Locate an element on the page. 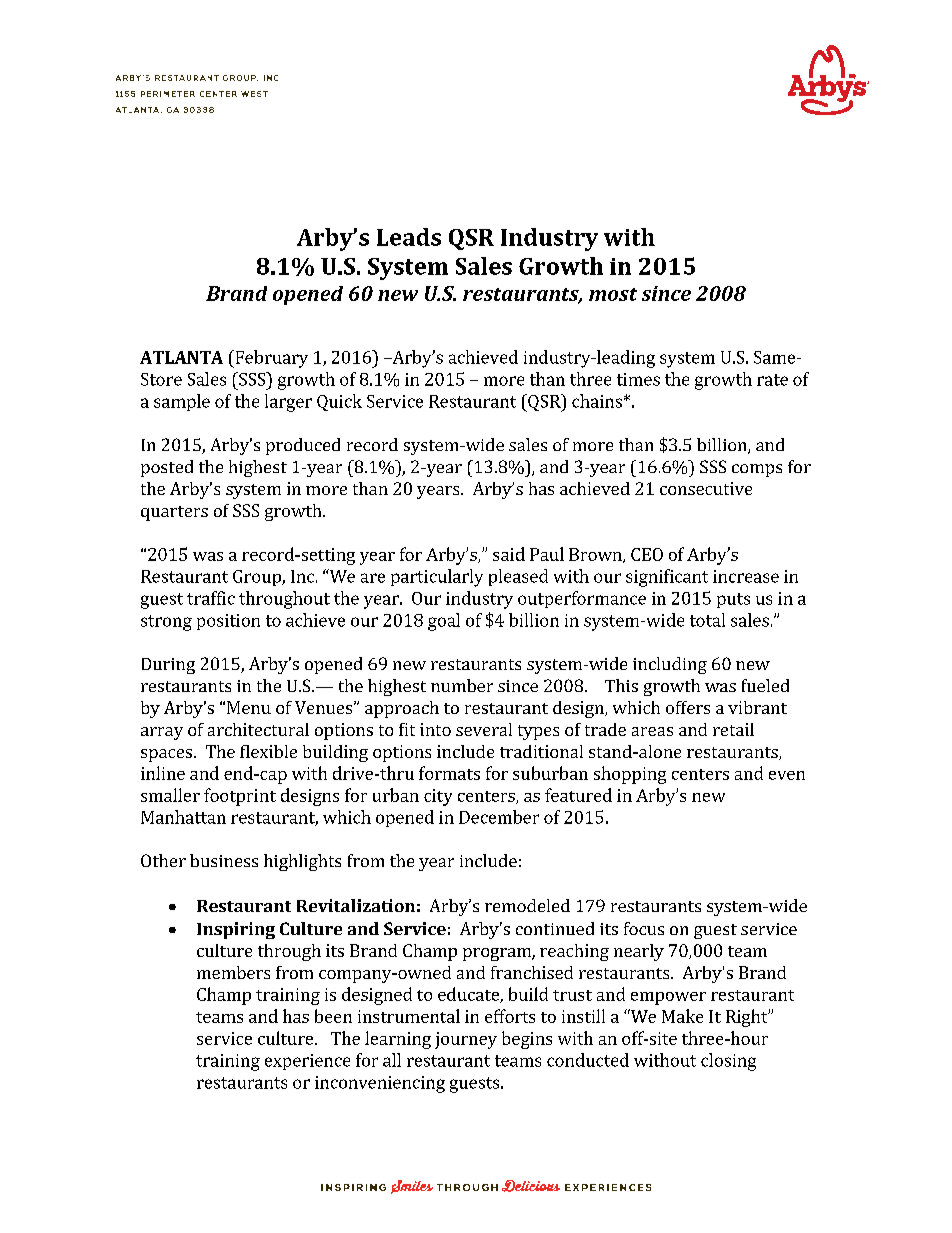  journey is located at coordinates (466, 1040).
